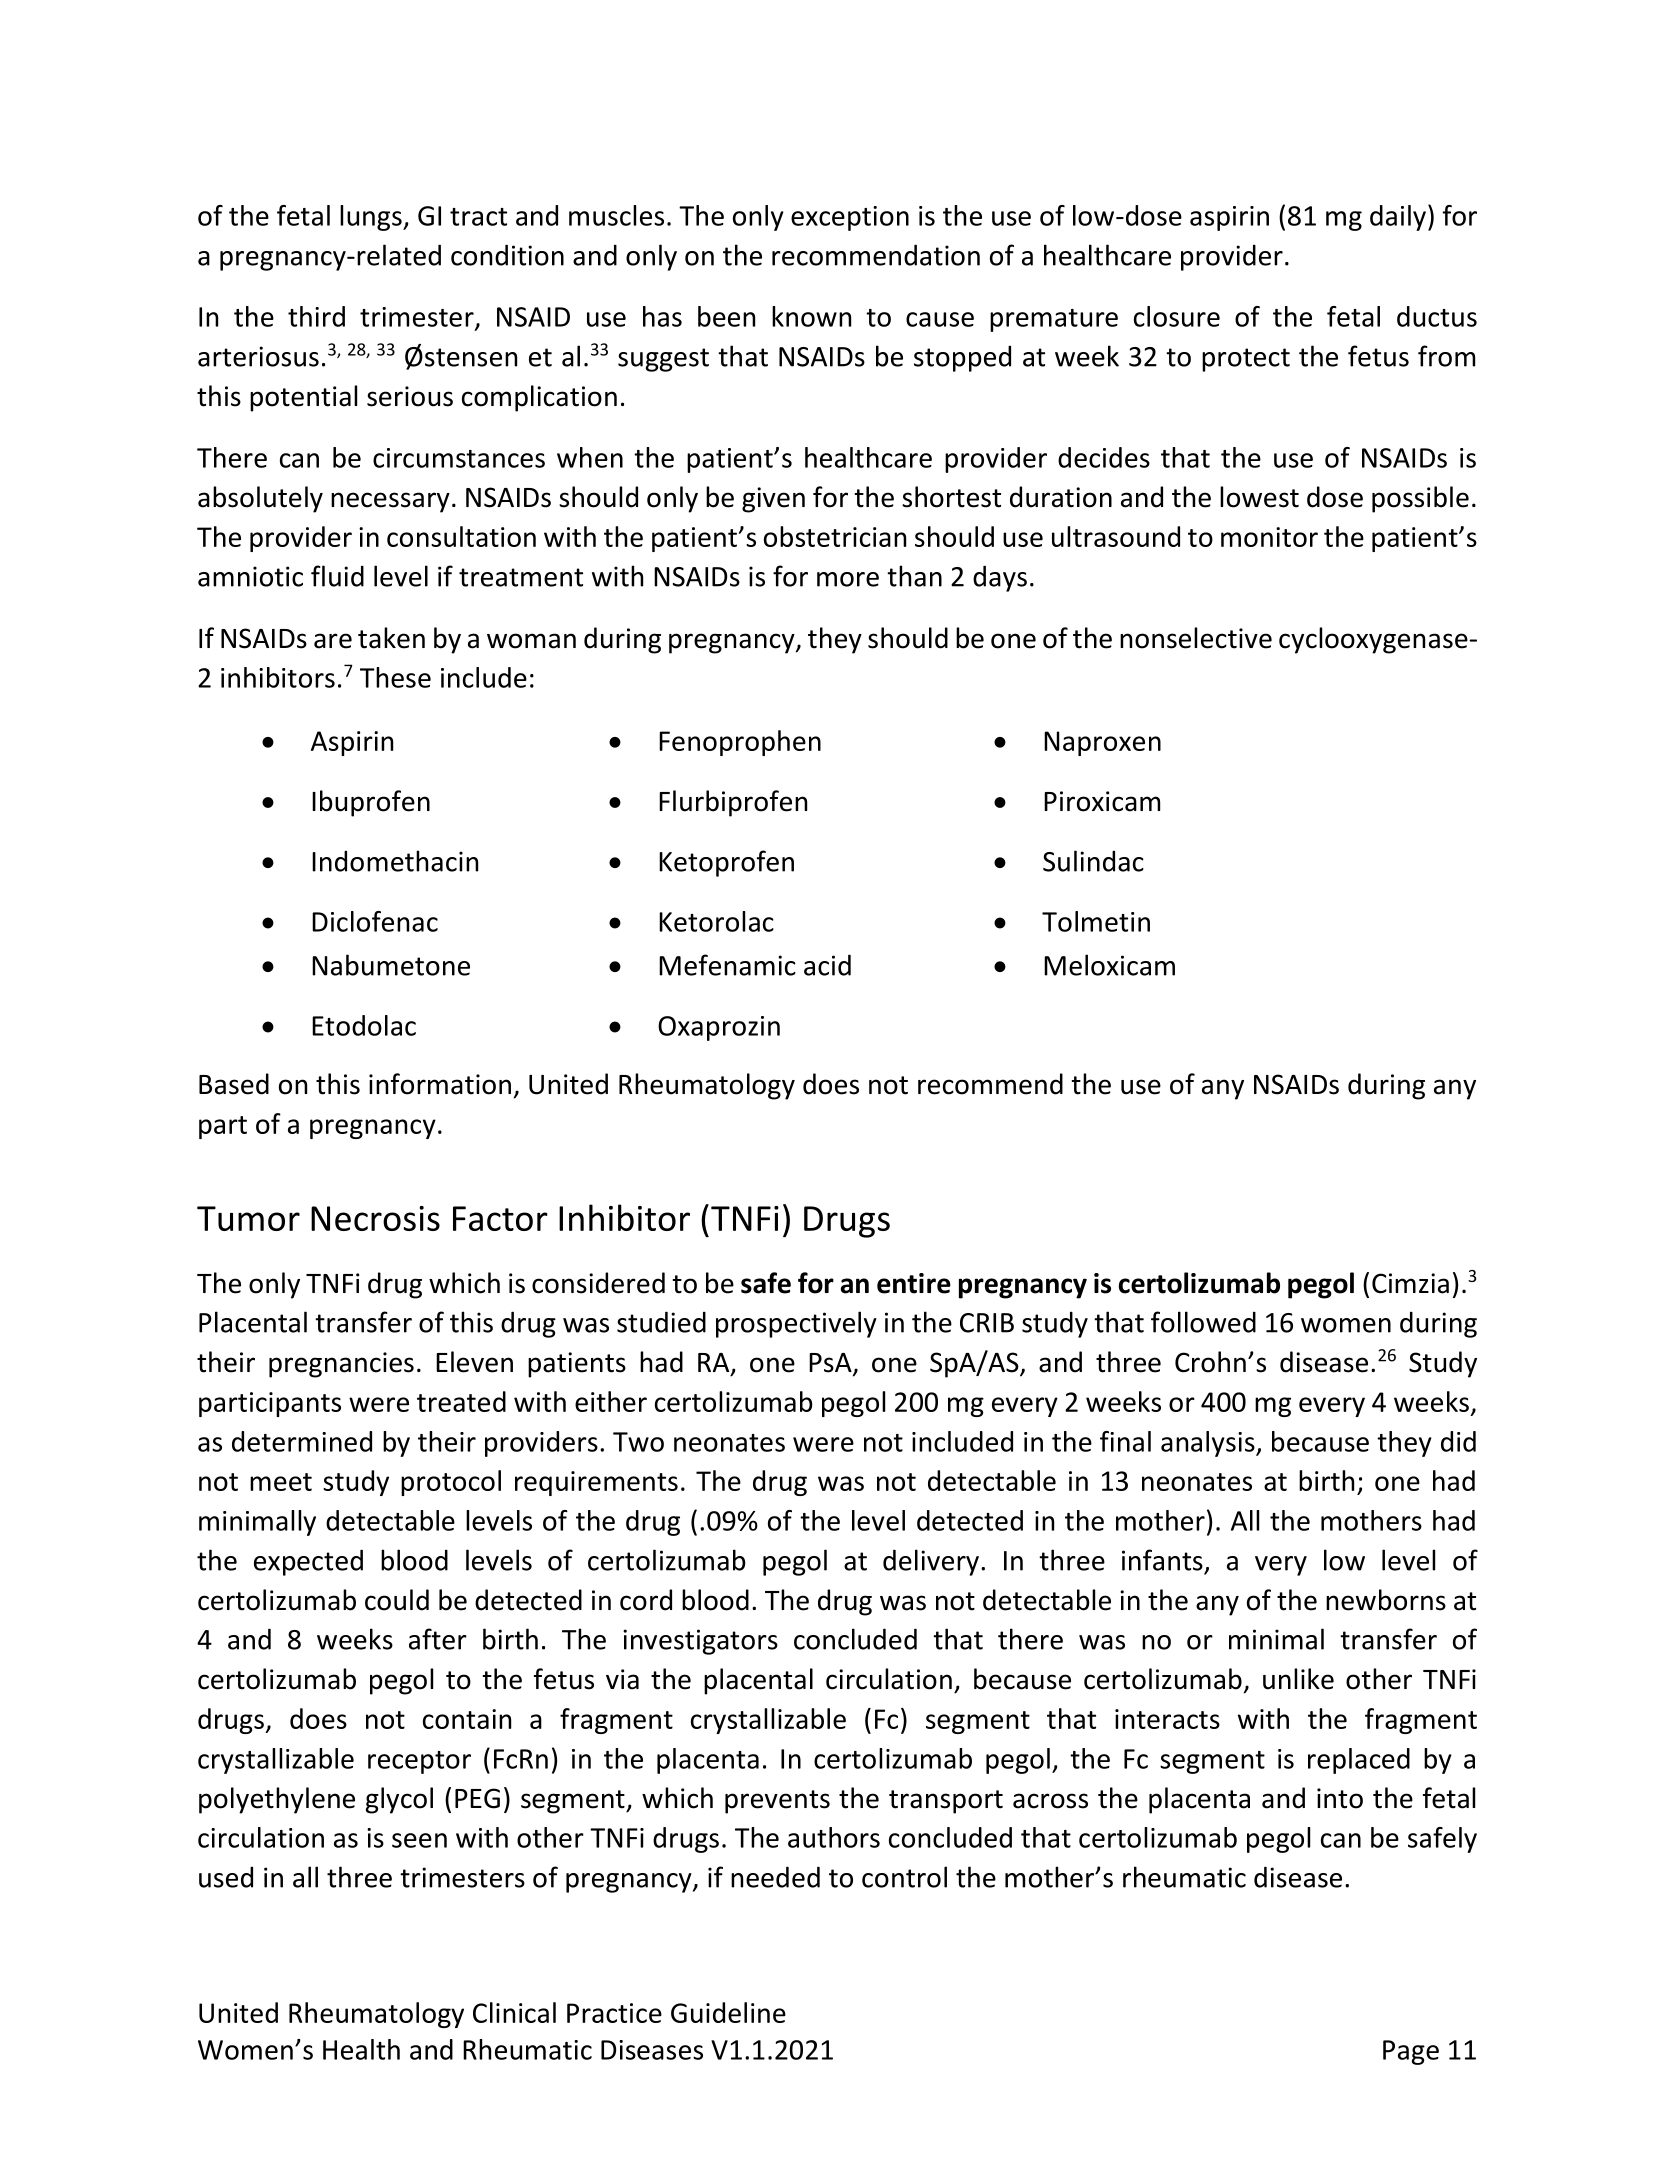 The image size is (1674, 2166). What do you see at coordinates (1398, 218) in the document?
I see `daily` at bounding box center [1398, 218].
